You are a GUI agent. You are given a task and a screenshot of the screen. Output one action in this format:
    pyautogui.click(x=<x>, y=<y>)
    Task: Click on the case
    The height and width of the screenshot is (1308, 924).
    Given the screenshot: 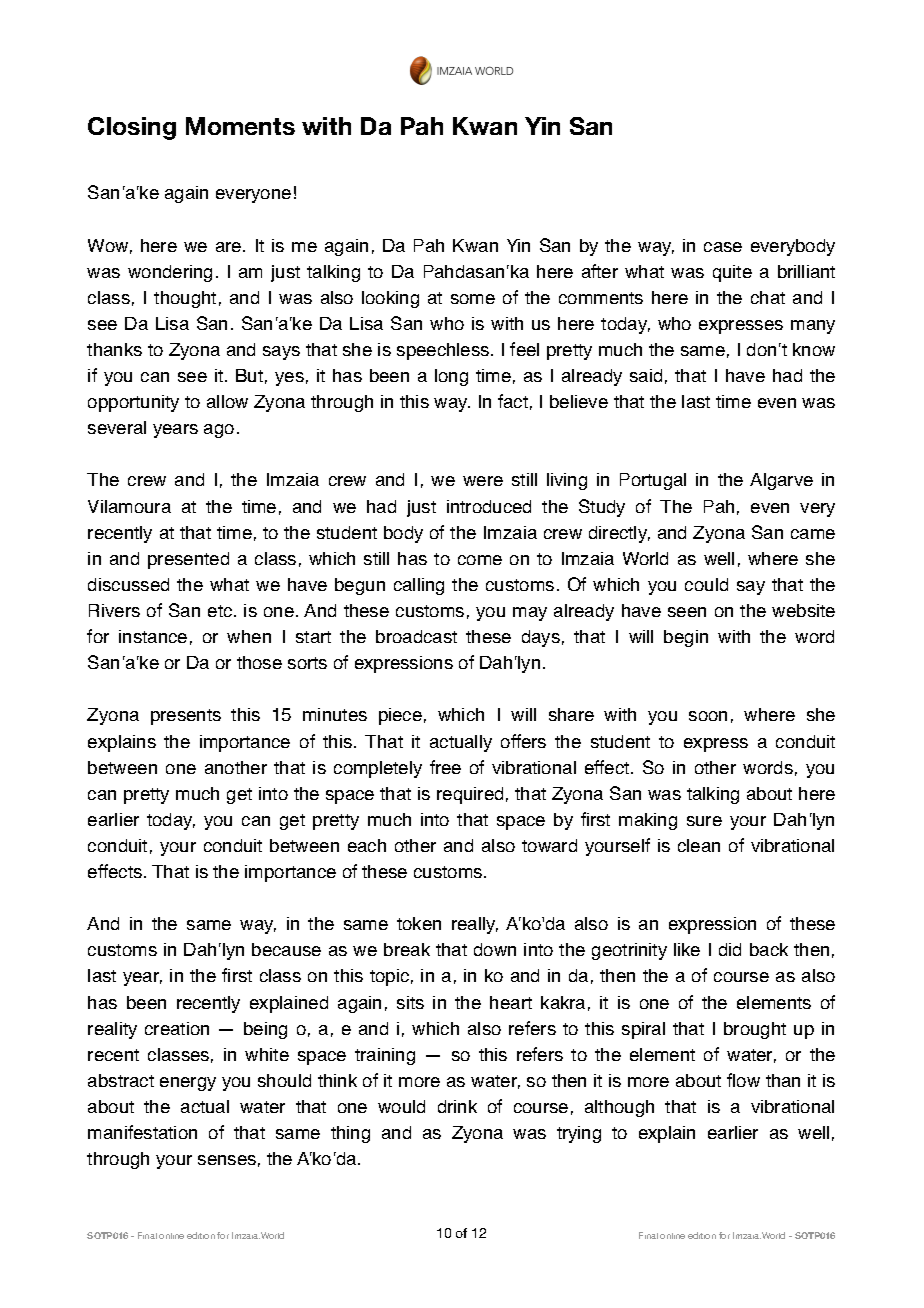 What is the action you would take?
    pyautogui.click(x=723, y=247)
